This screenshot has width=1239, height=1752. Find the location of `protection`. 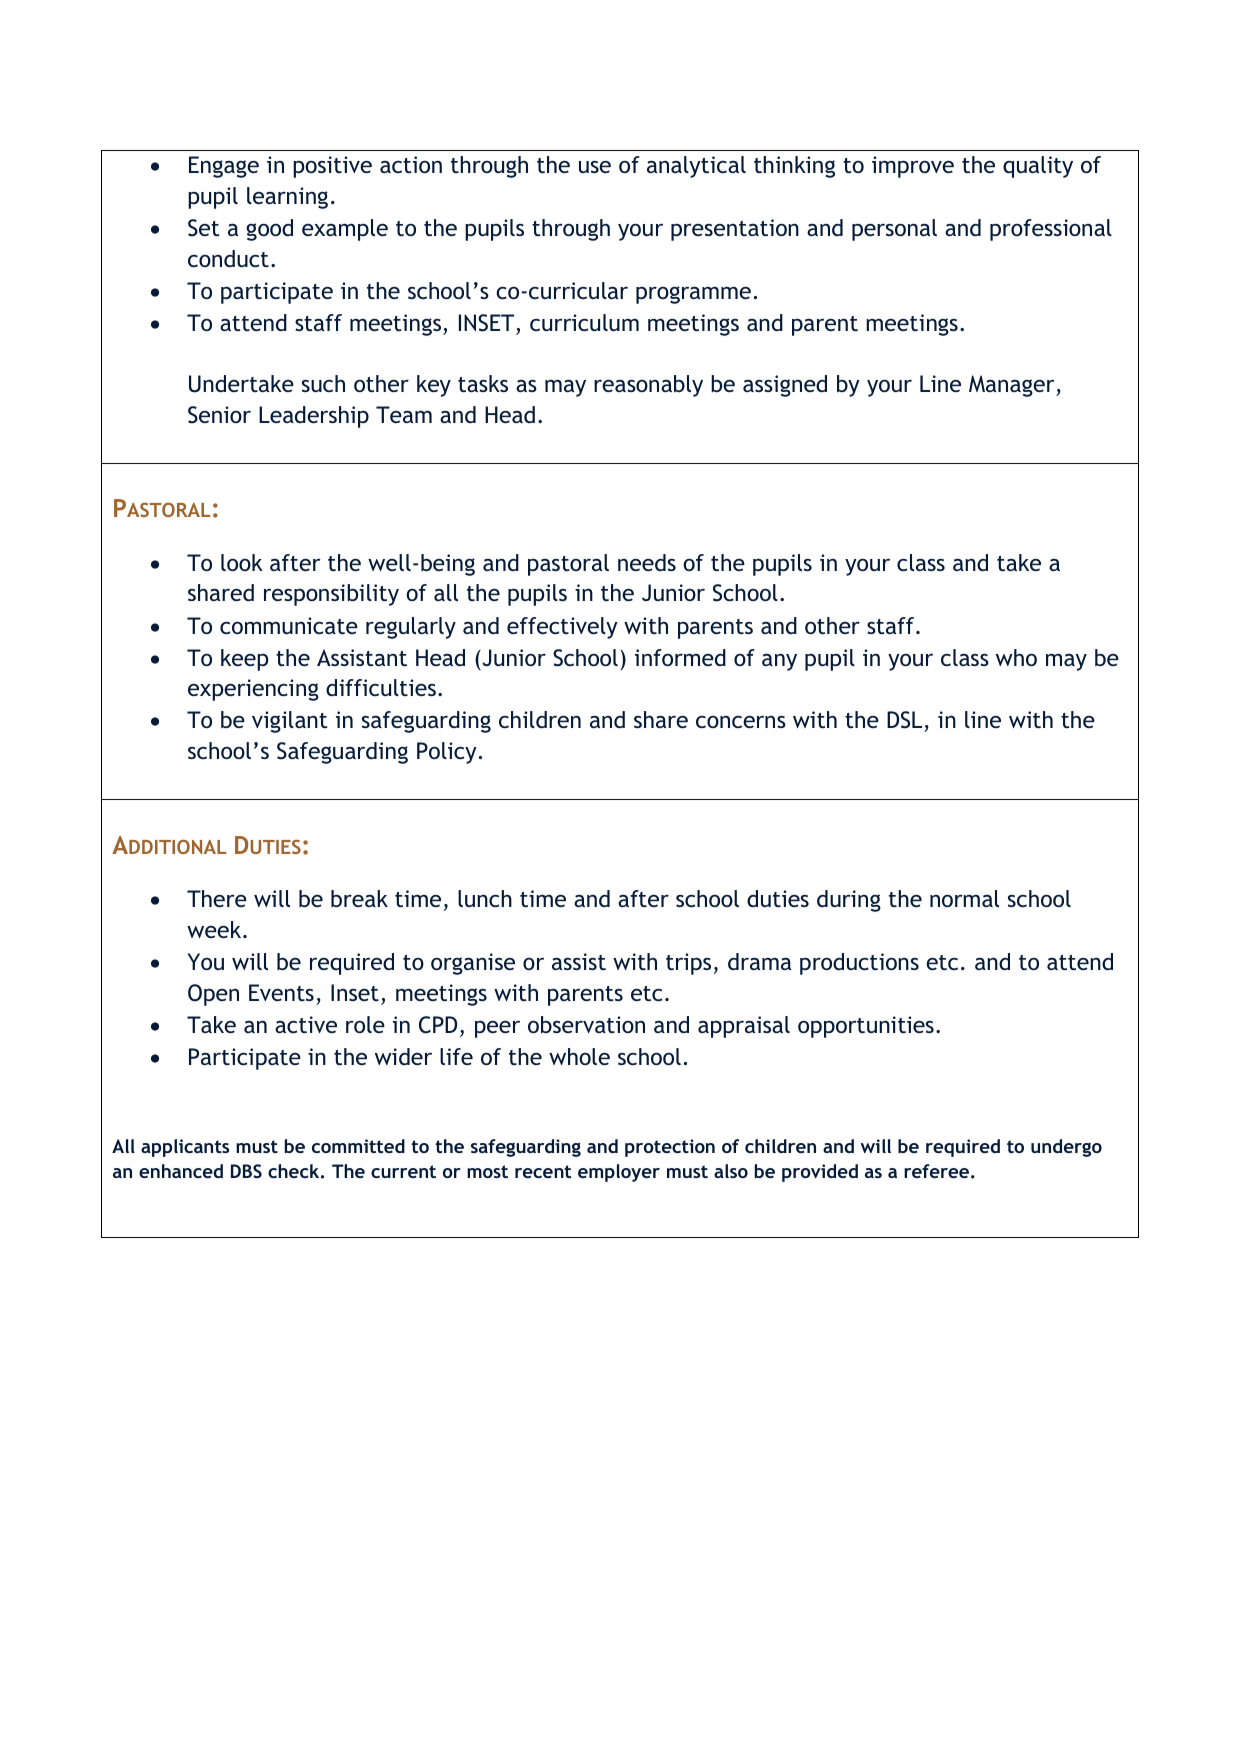

protection is located at coordinates (670, 1148).
